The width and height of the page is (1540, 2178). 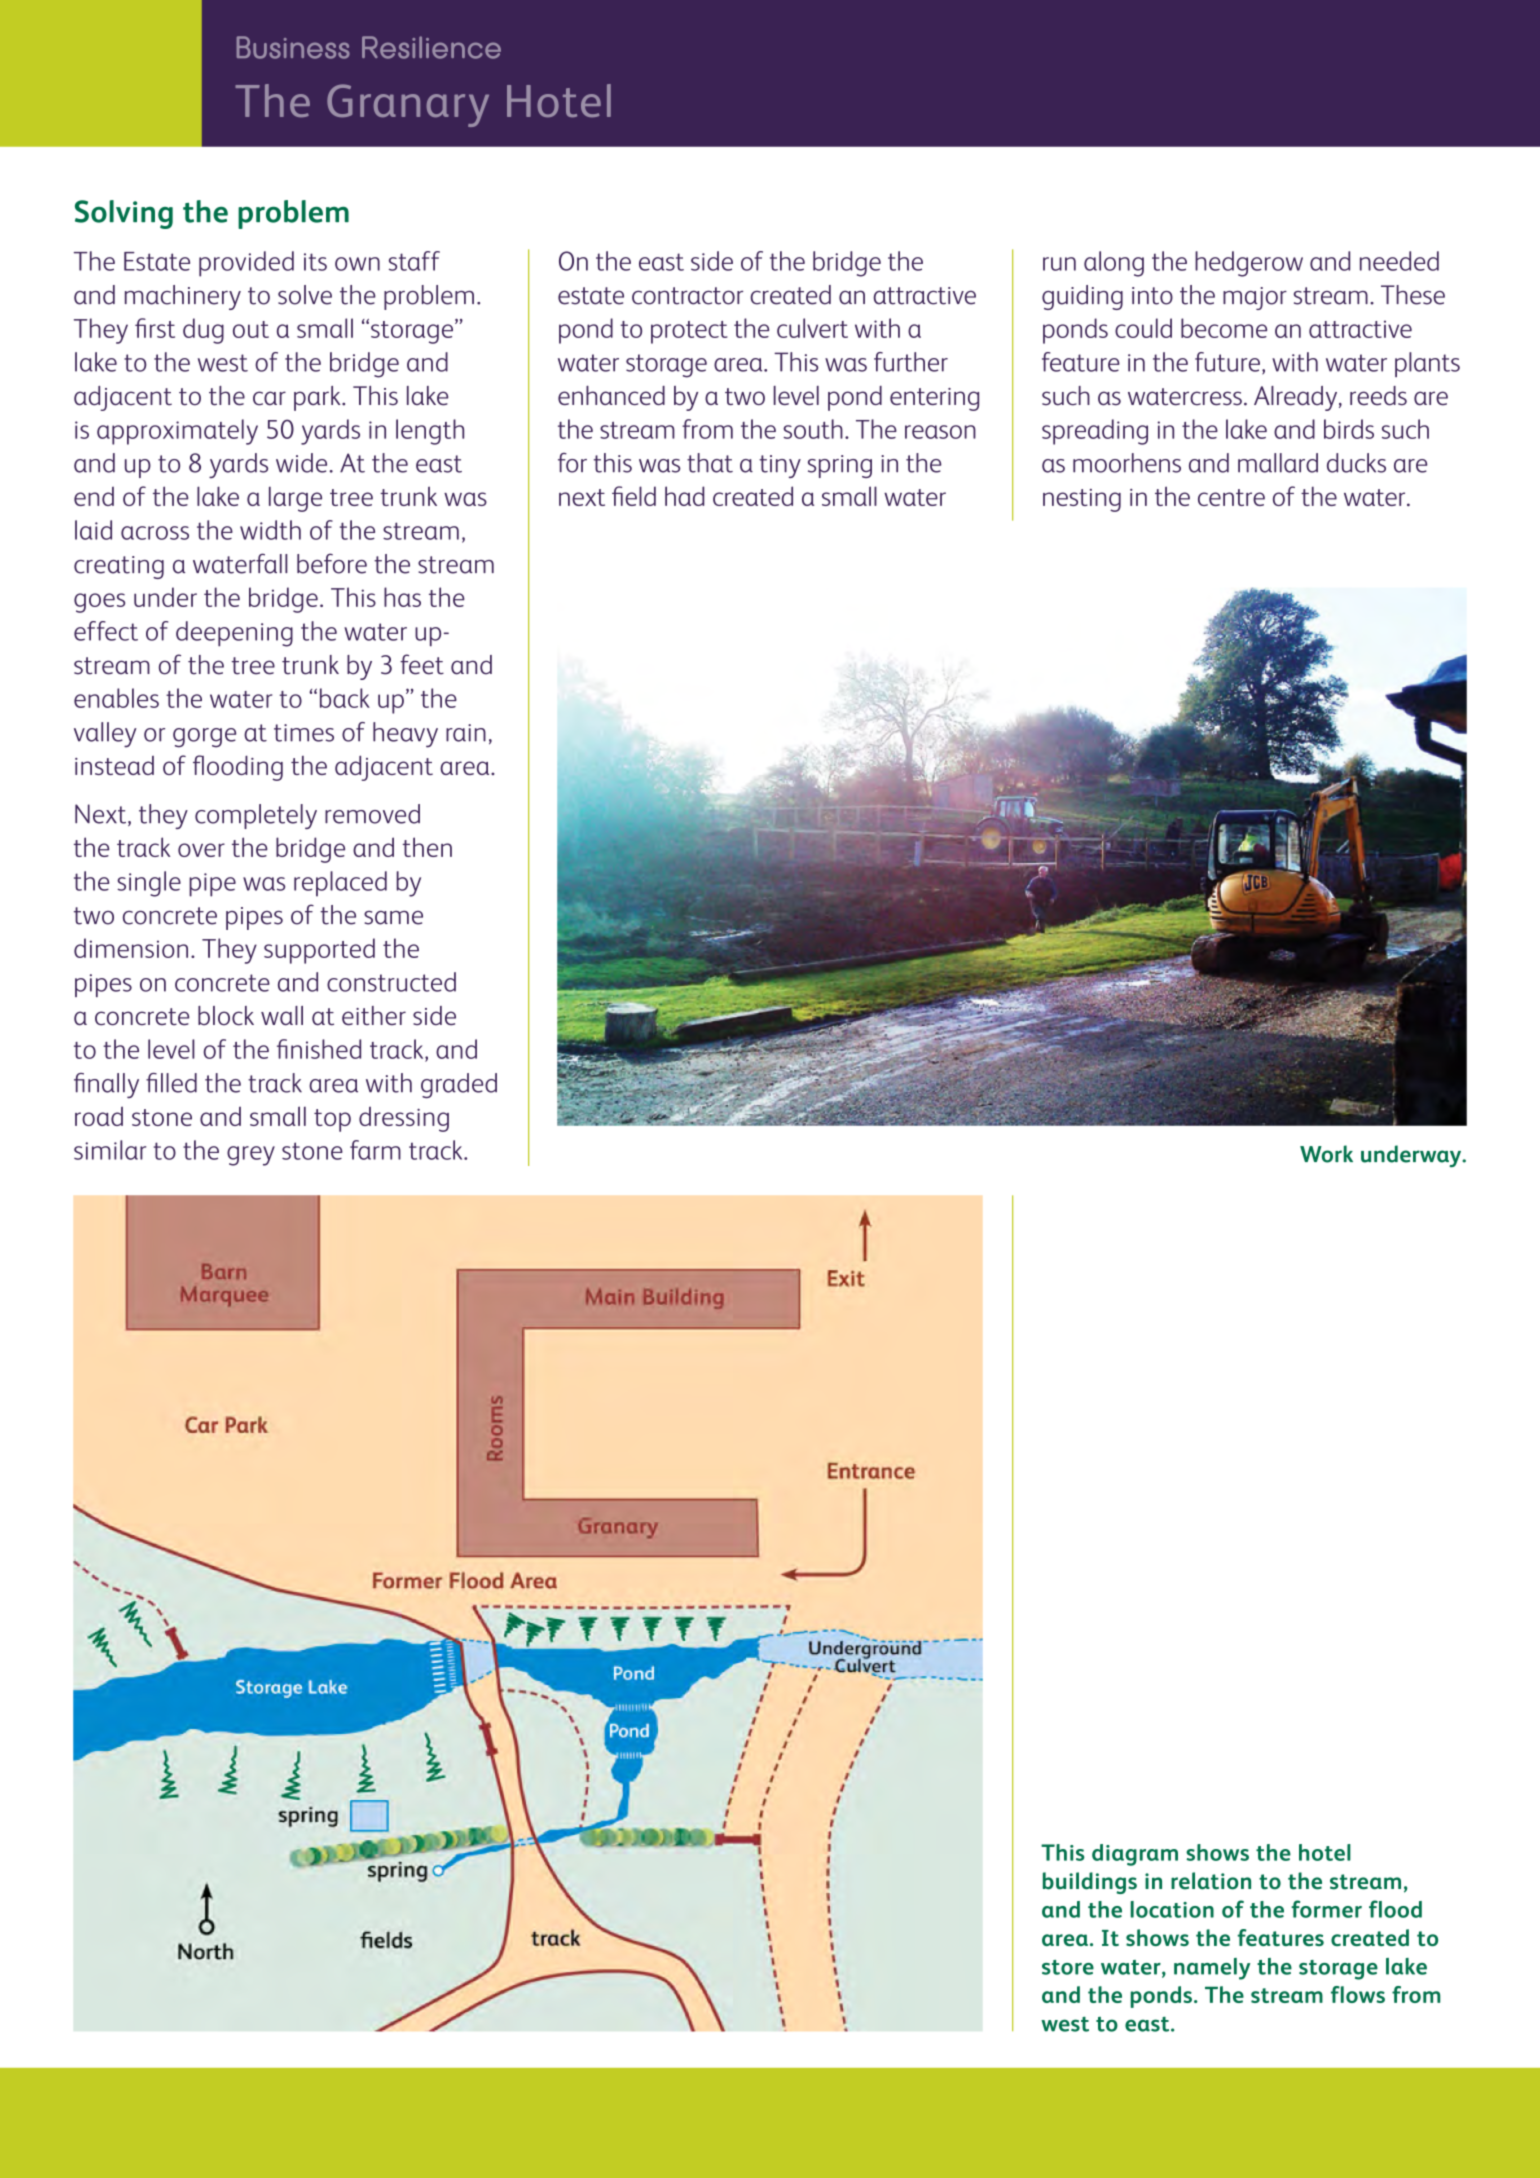 What do you see at coordinates (459, 1085) in the page?
I see `graded` at bounding box center [459, 1085].
